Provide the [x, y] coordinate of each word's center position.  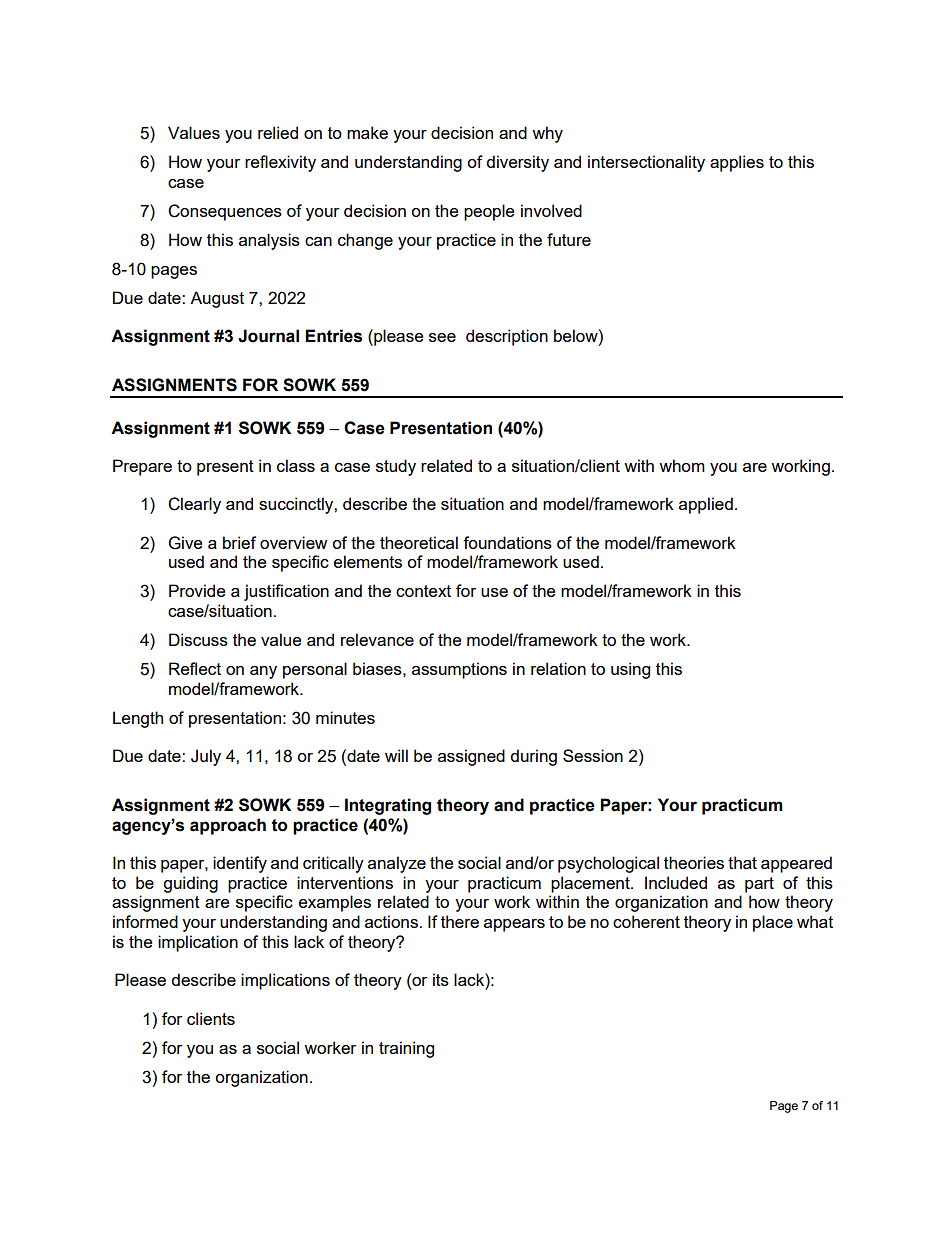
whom [682, 465]
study [396, 467]
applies [737, 163]
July [206, 757]
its [441, 979]
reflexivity [280, 163]
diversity [517, 163]
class [296, 465]
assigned [471, 757]
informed [145, 921]
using [630, 670]
